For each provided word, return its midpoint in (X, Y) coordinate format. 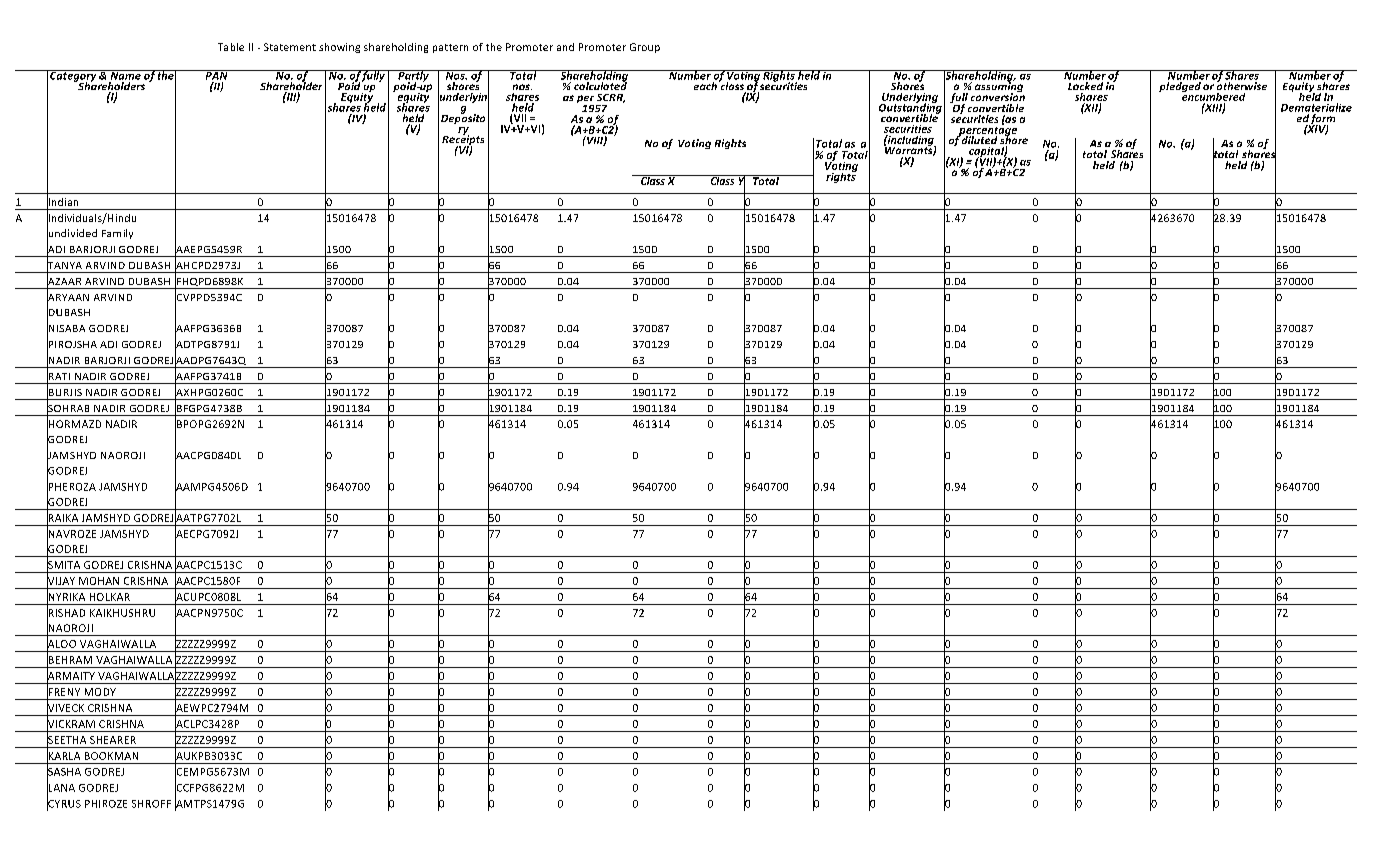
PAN (216, 75)
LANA (61, 787)
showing (339, 48)
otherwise (1242, 84)
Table (231, 47)
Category (73, 77)
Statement (290, 47)
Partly (413, 77)
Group (645, 48)
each (704, 84)
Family (117, 234)
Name (125, 75)
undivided (72, 233)
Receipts (463, 140)
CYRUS (64, 803)
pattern (450, 48)
